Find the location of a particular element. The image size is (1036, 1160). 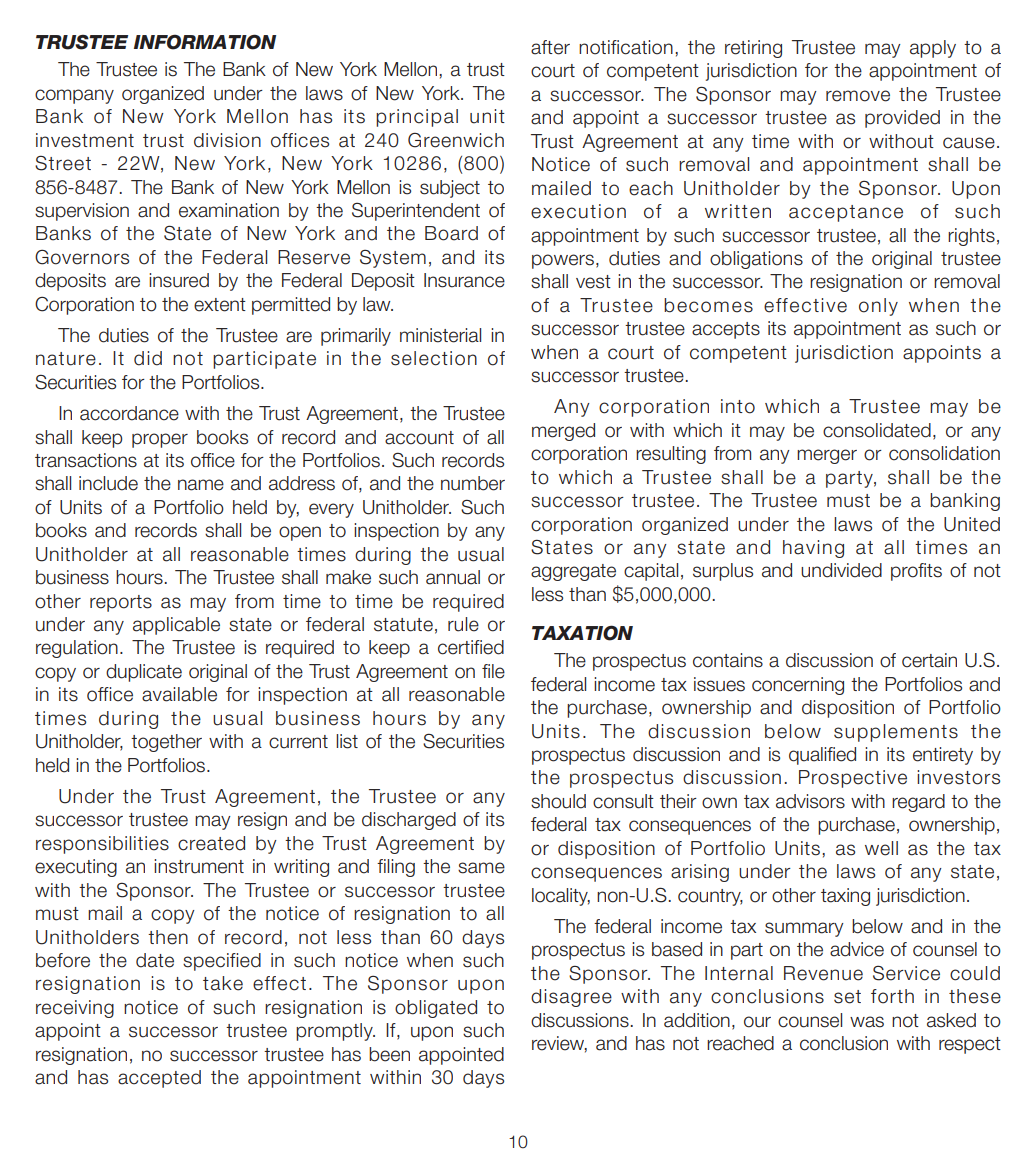

after is located at coordinates (550, 47).
